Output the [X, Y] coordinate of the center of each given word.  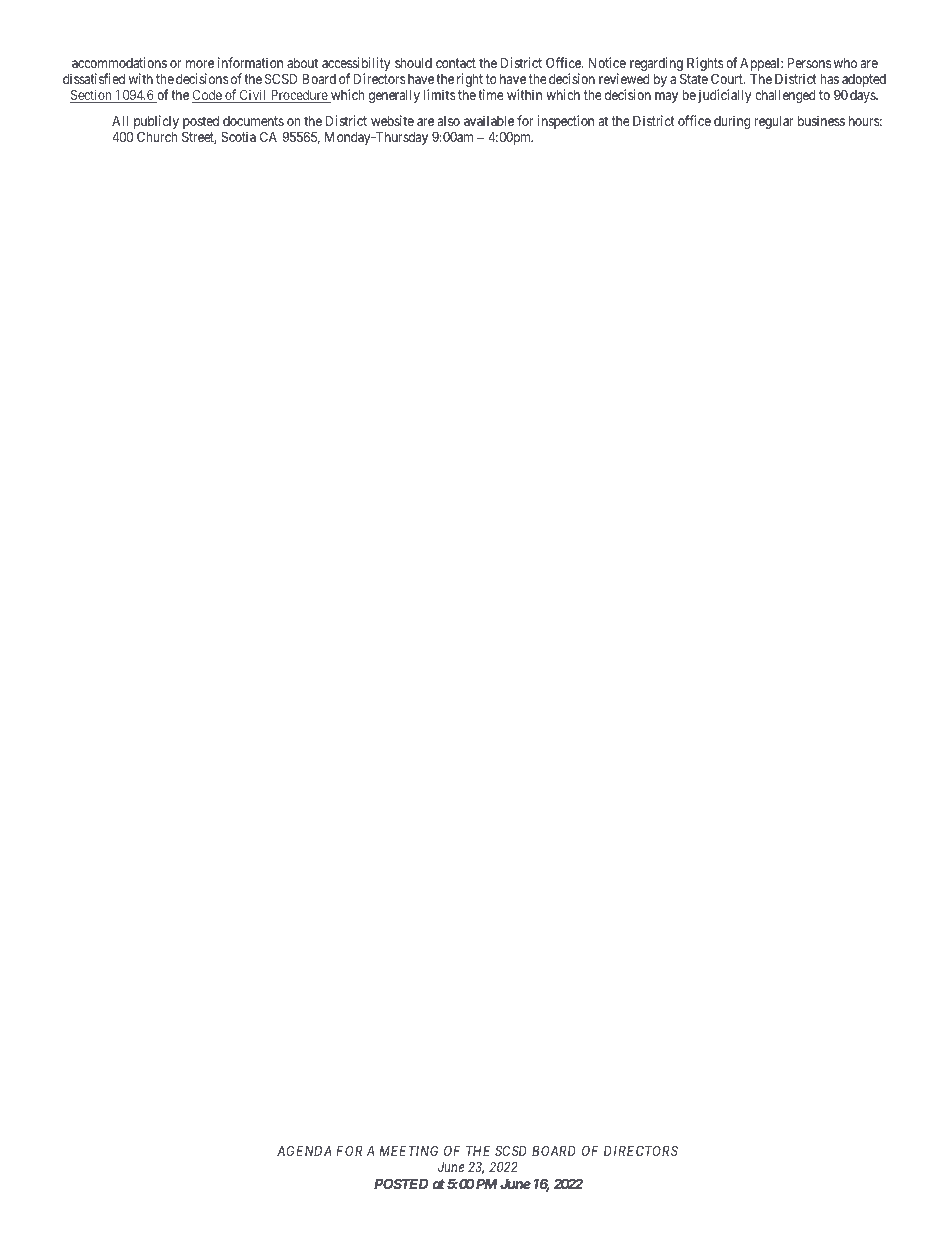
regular [774, 122]
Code [208, 96]
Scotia [238, 136]
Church [157, 136]
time [491, 94]
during [732, 122]
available [489, 120]
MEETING [408, 1150]
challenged [785, 96]
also [449, 121]
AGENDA [304, 1150]
